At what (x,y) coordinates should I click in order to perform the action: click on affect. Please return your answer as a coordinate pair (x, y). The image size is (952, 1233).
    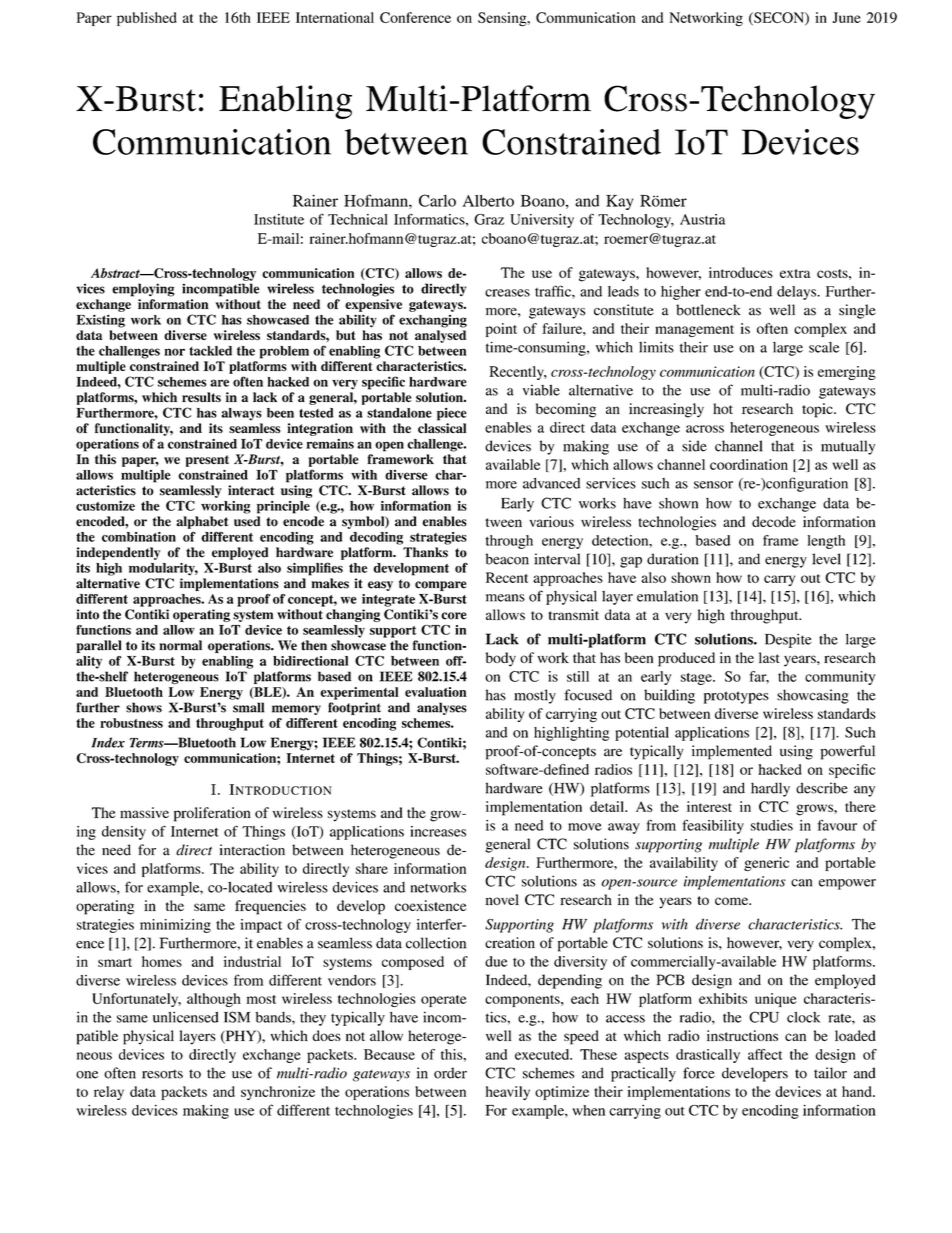
    Looking at the image, I should click on (765, 1054).
